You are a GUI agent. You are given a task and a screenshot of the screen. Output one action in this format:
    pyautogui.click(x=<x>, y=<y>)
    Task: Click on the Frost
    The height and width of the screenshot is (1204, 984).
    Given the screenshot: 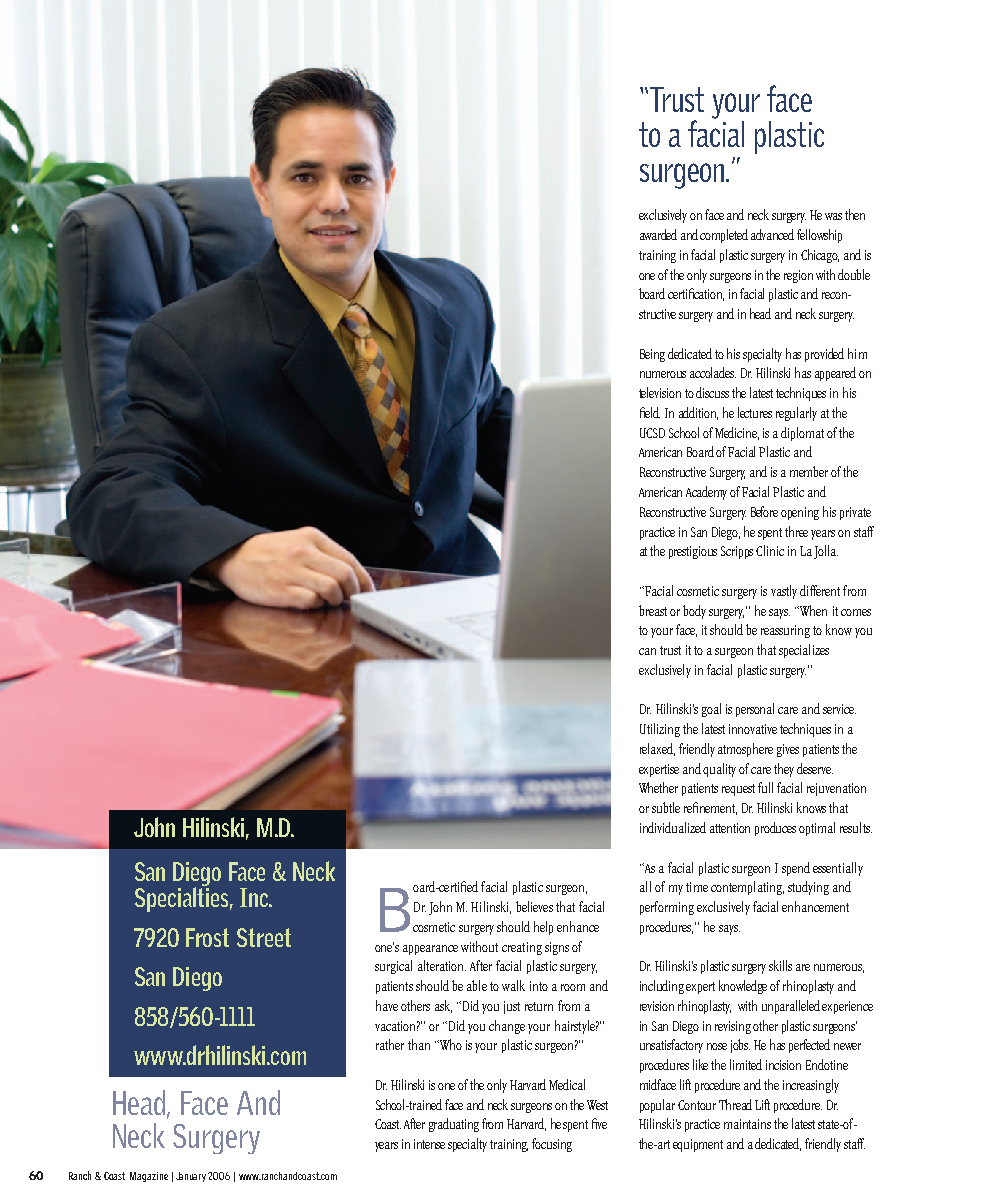 What is the action you would take?
    pyautogui.click(x=207, y=937)
